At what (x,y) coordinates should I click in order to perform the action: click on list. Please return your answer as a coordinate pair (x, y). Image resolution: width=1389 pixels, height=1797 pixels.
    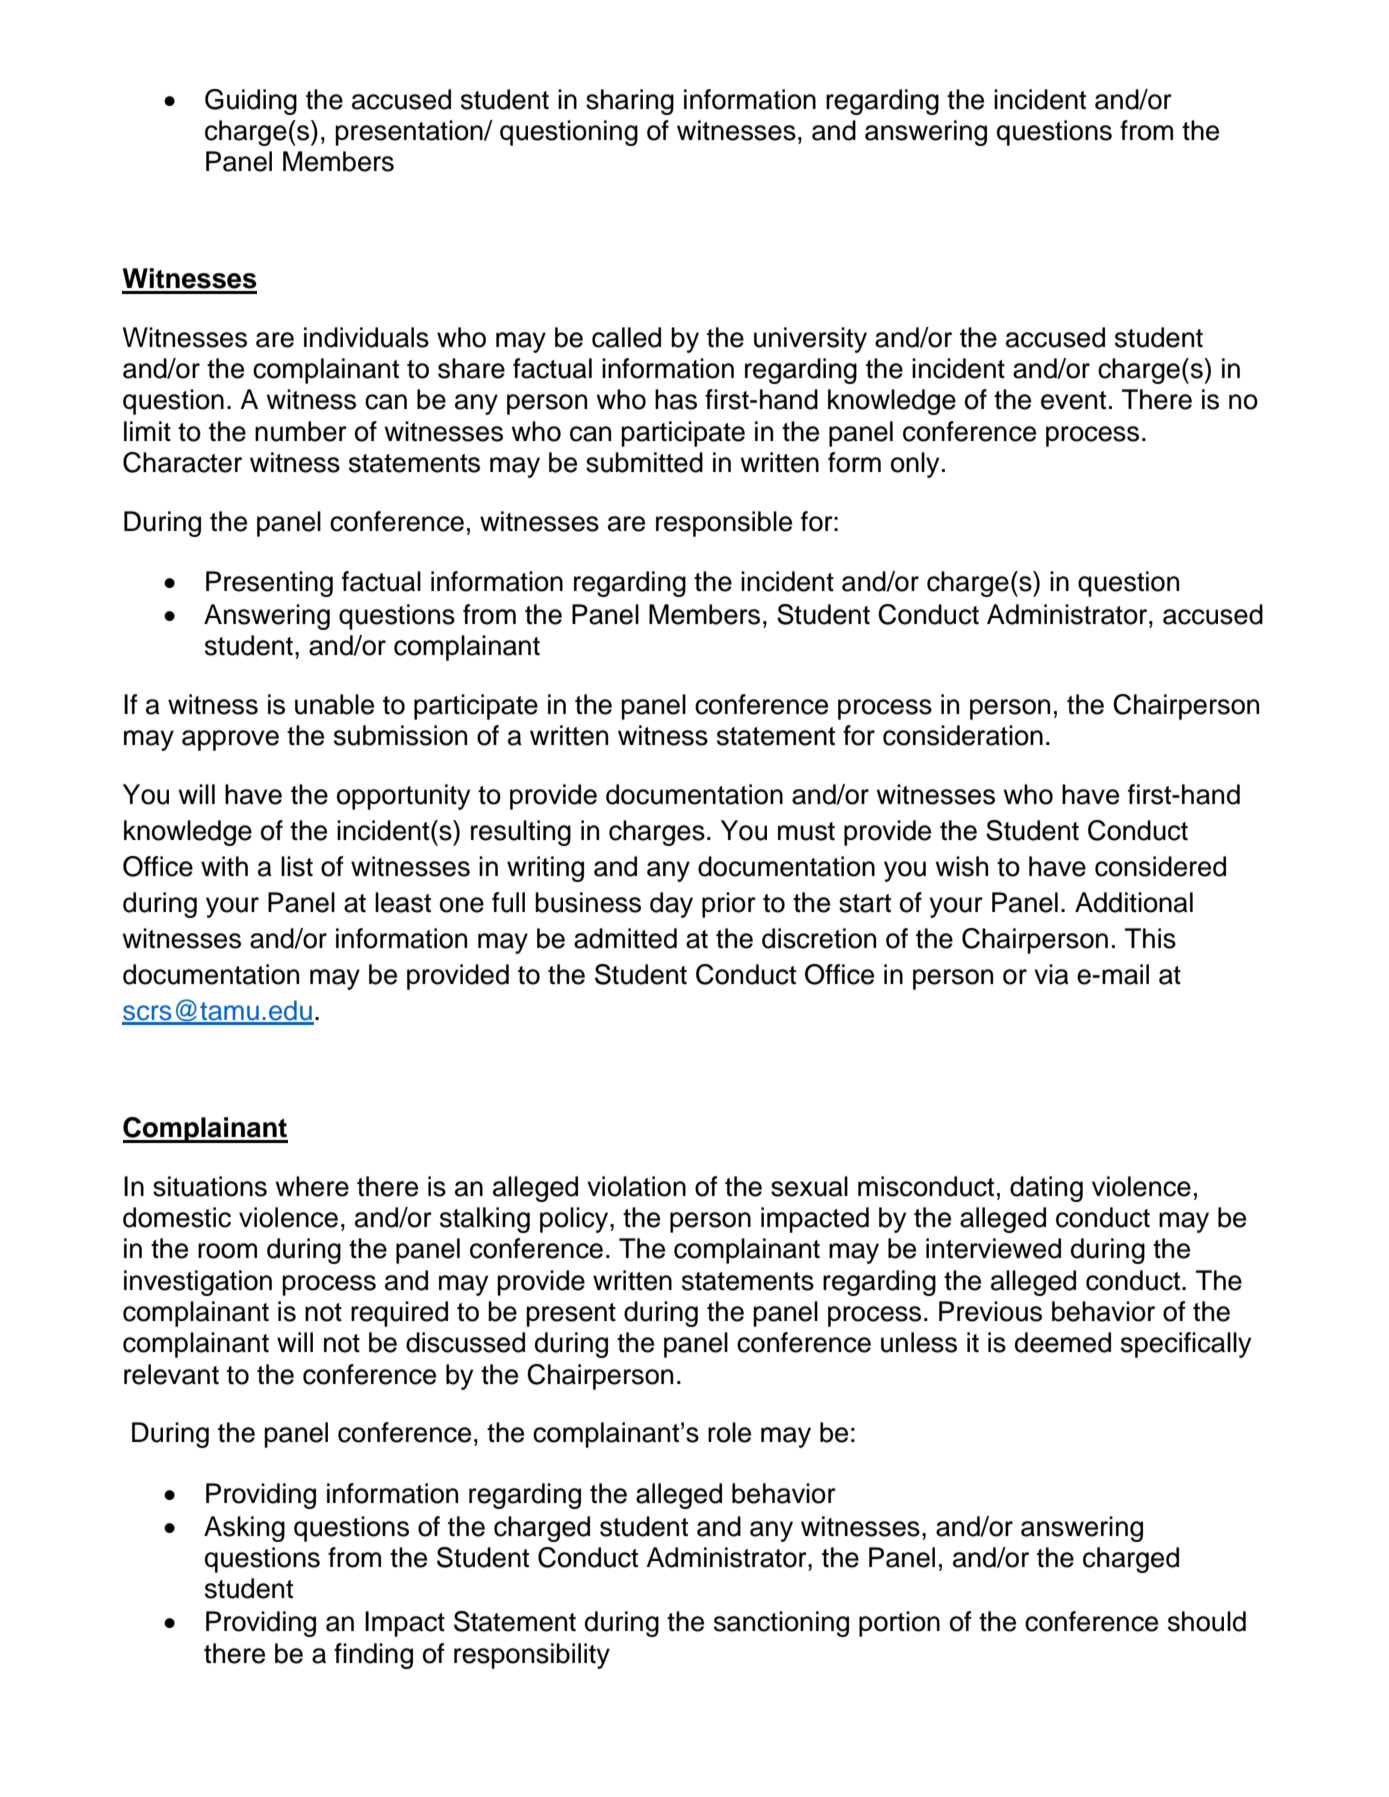
    Looking at the image, I should click on (297, 866).
